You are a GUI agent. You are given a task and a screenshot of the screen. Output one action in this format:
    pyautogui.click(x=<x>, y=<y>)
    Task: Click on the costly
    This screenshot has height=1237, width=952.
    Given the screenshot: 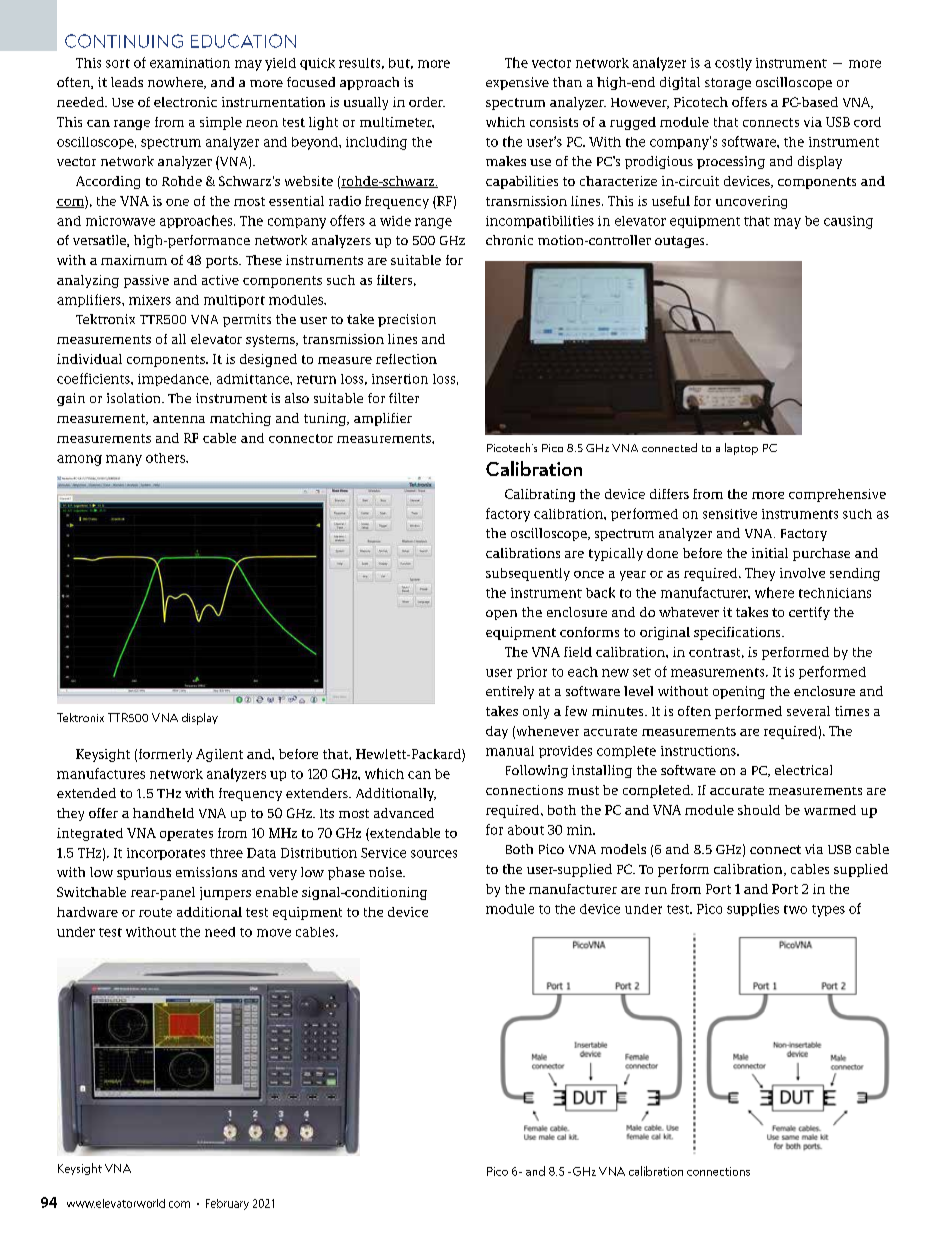 What is the action you would take?
    pyautogui.click(x=733, y=64)
